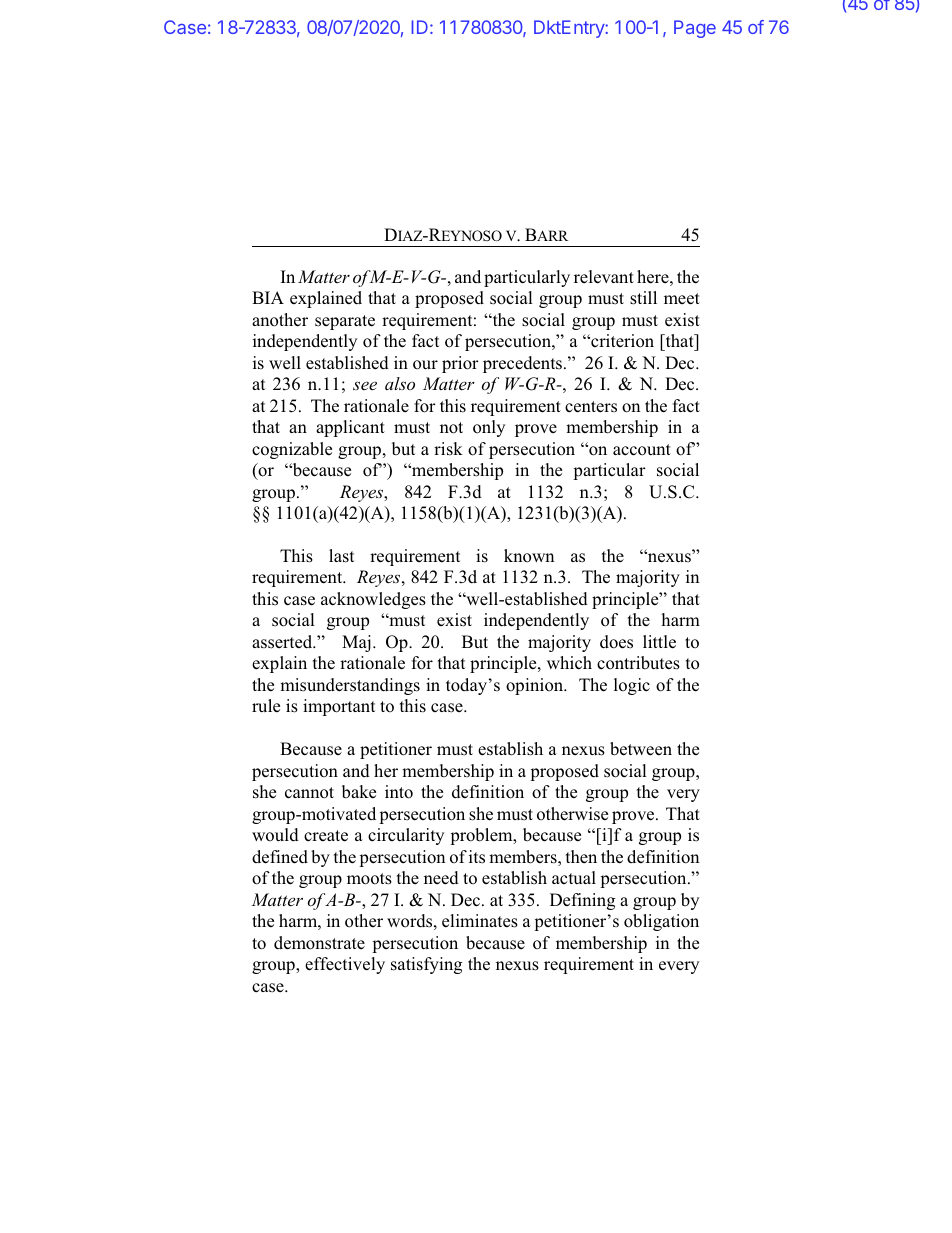 This screenshot has height=1233, width=952. Describe the element at coordinates (268, 297) in the screenshot. I see `BIA` at that location.
